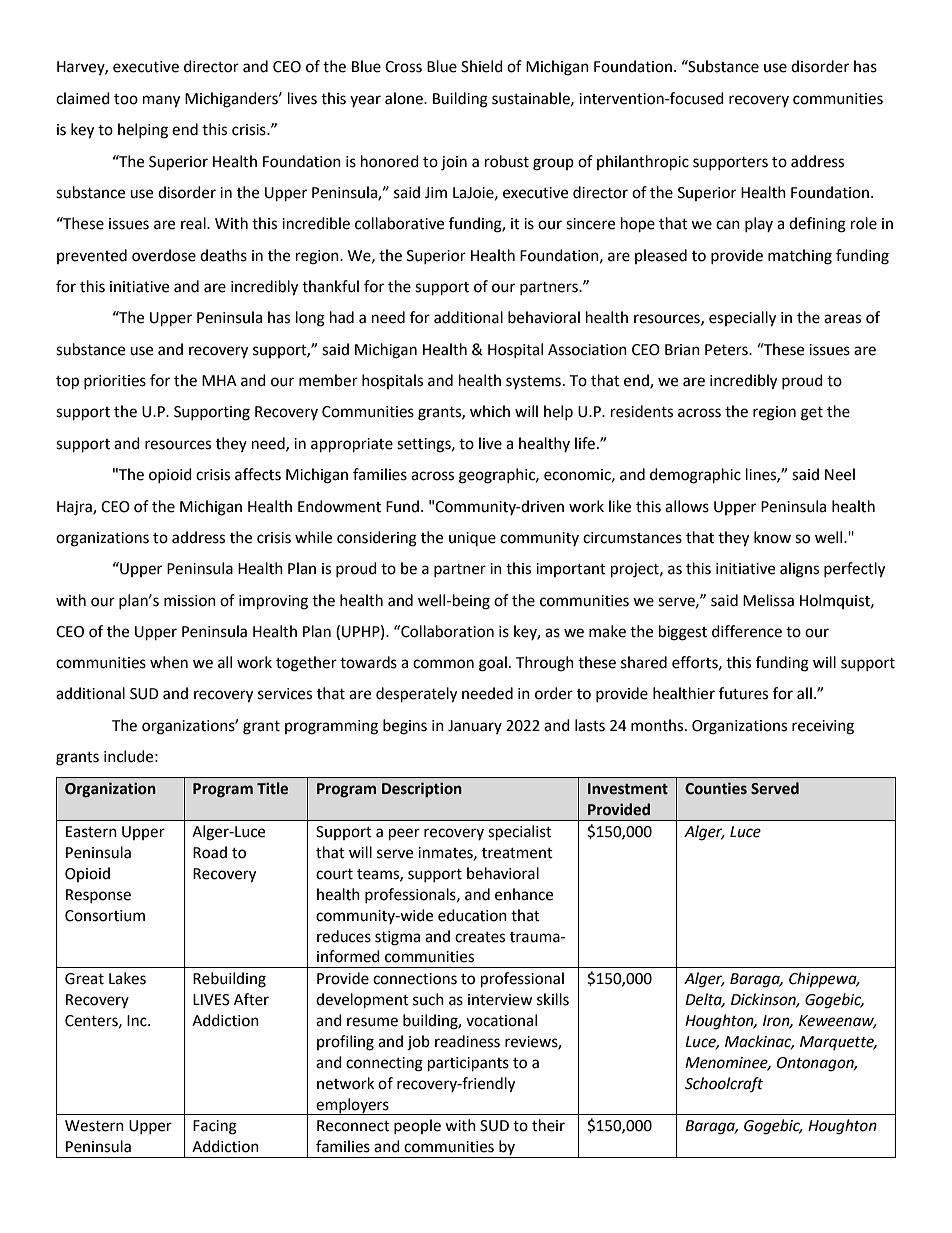 This screenshot has width=952, height=1233. What do you see at coordinates (115, 382) in the screenshot?
I see `priorities` at bounding box center [115, 382].
